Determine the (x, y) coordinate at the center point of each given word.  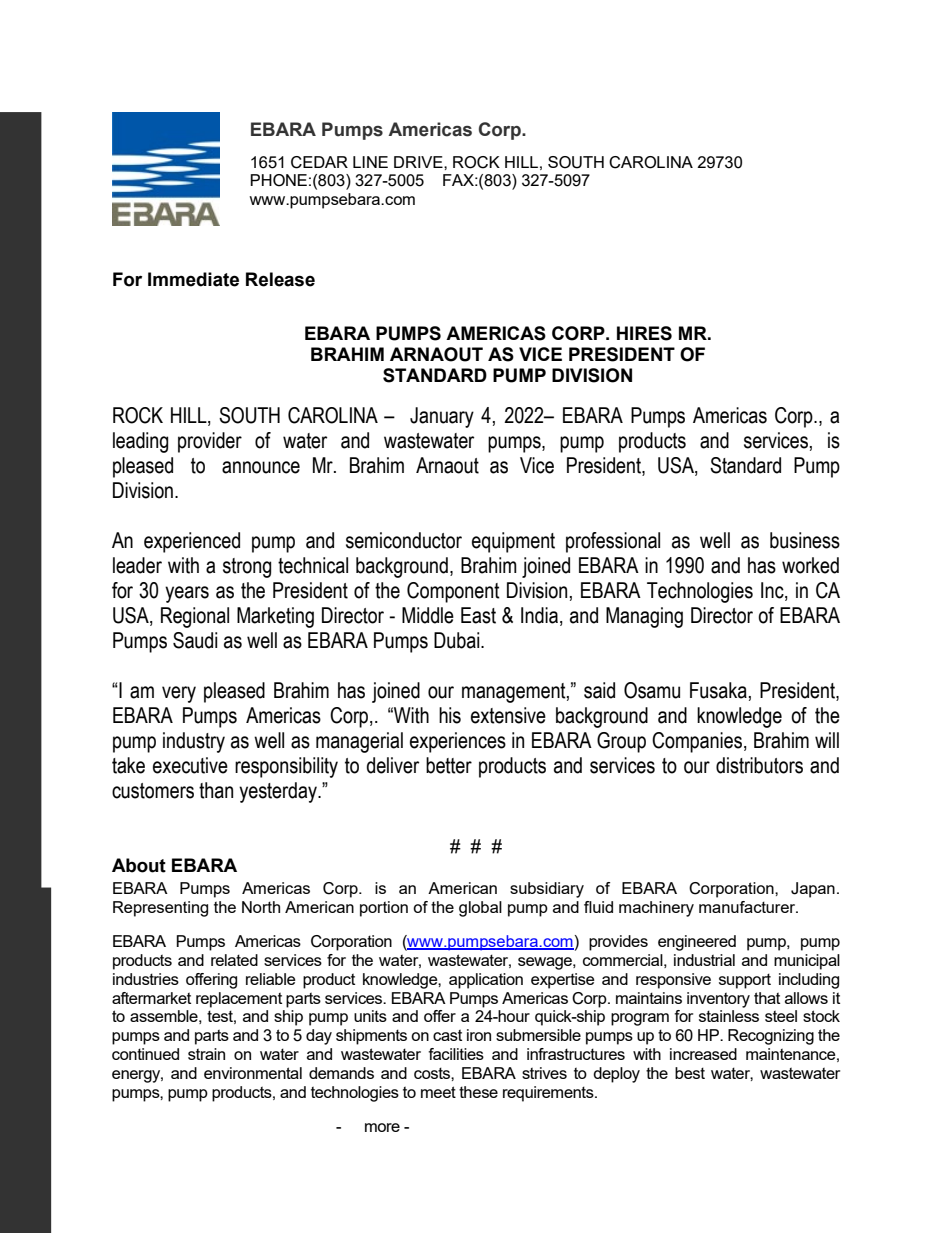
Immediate (193, 279)
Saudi (195, 640)
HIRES (644, 333)
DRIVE (419, 162)
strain (206, 1054)
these (478, 1092)
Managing (644, 617)
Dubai (458, 640)
